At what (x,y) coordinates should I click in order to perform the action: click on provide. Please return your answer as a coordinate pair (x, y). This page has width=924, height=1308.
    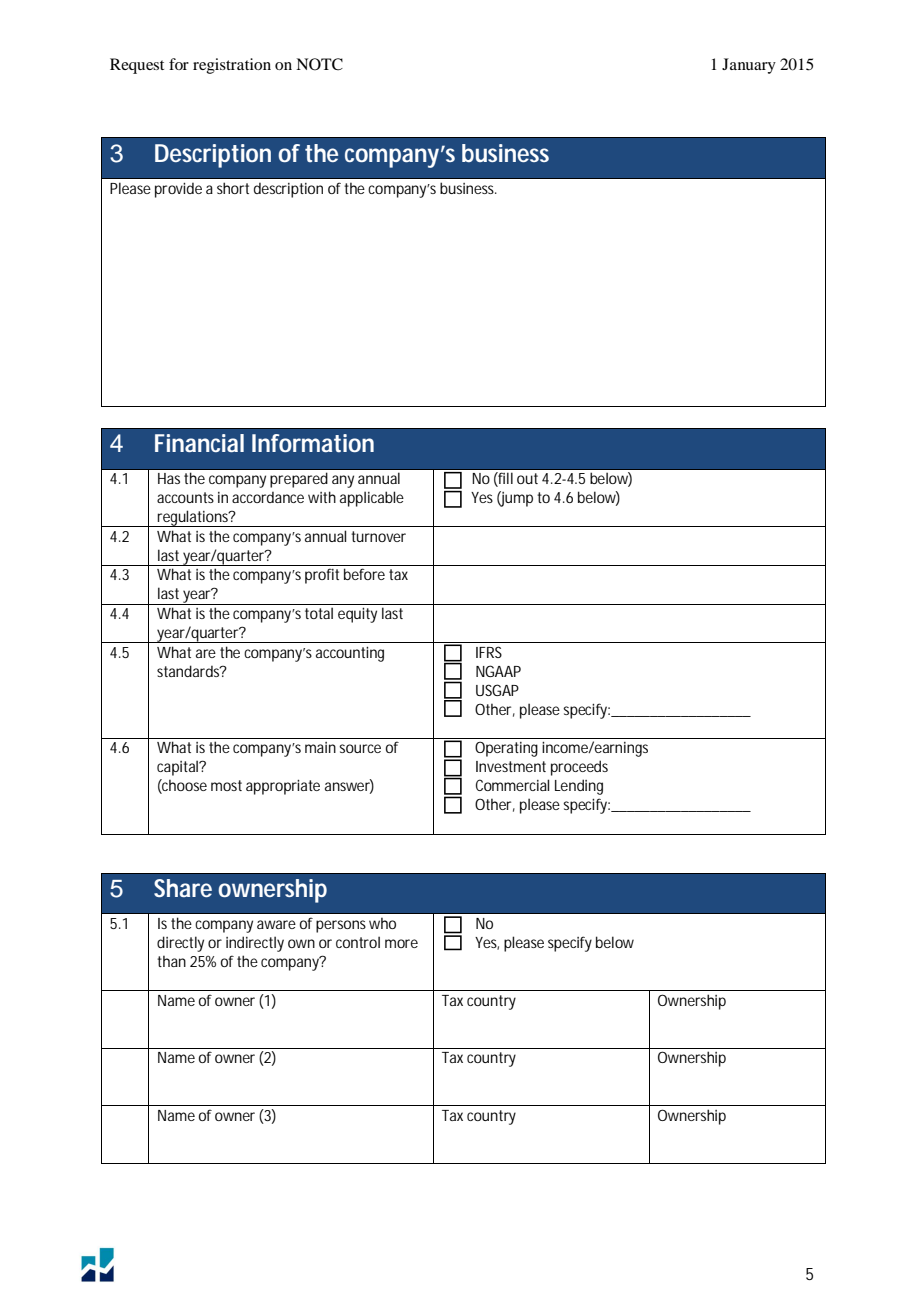
    Looking at the image, I should click on (178, 190).
